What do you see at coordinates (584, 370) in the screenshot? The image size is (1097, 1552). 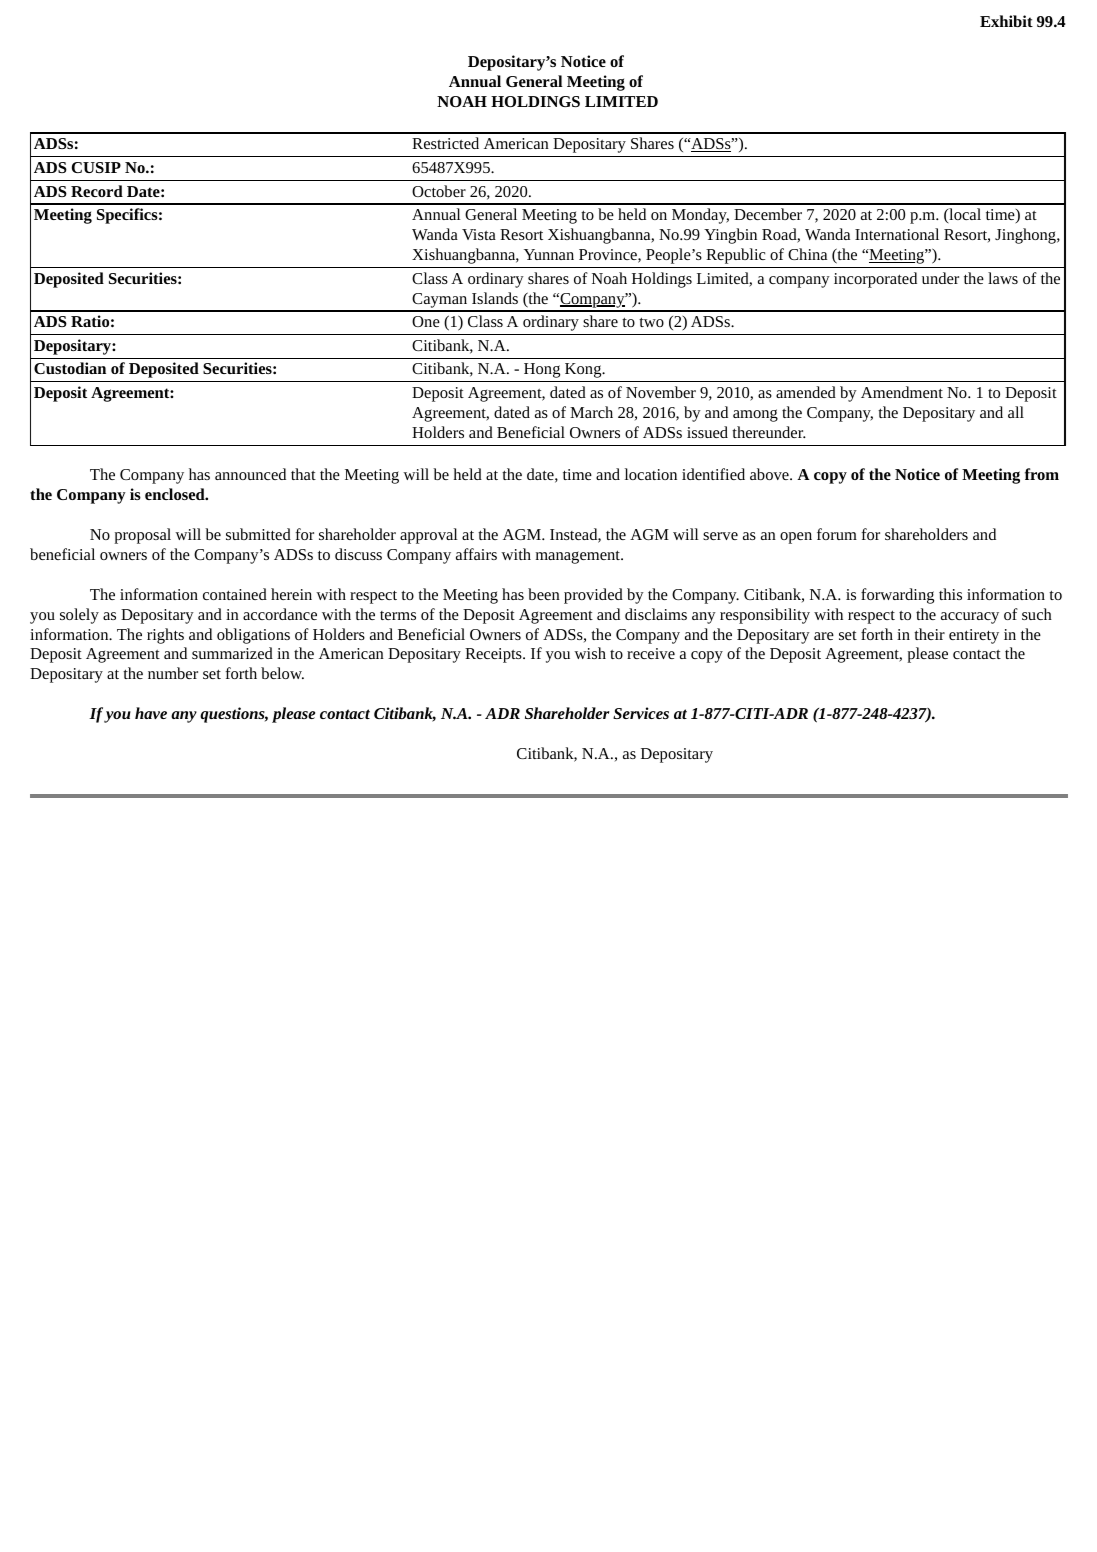 I see `Kong` at bounding box center [584, 370].
